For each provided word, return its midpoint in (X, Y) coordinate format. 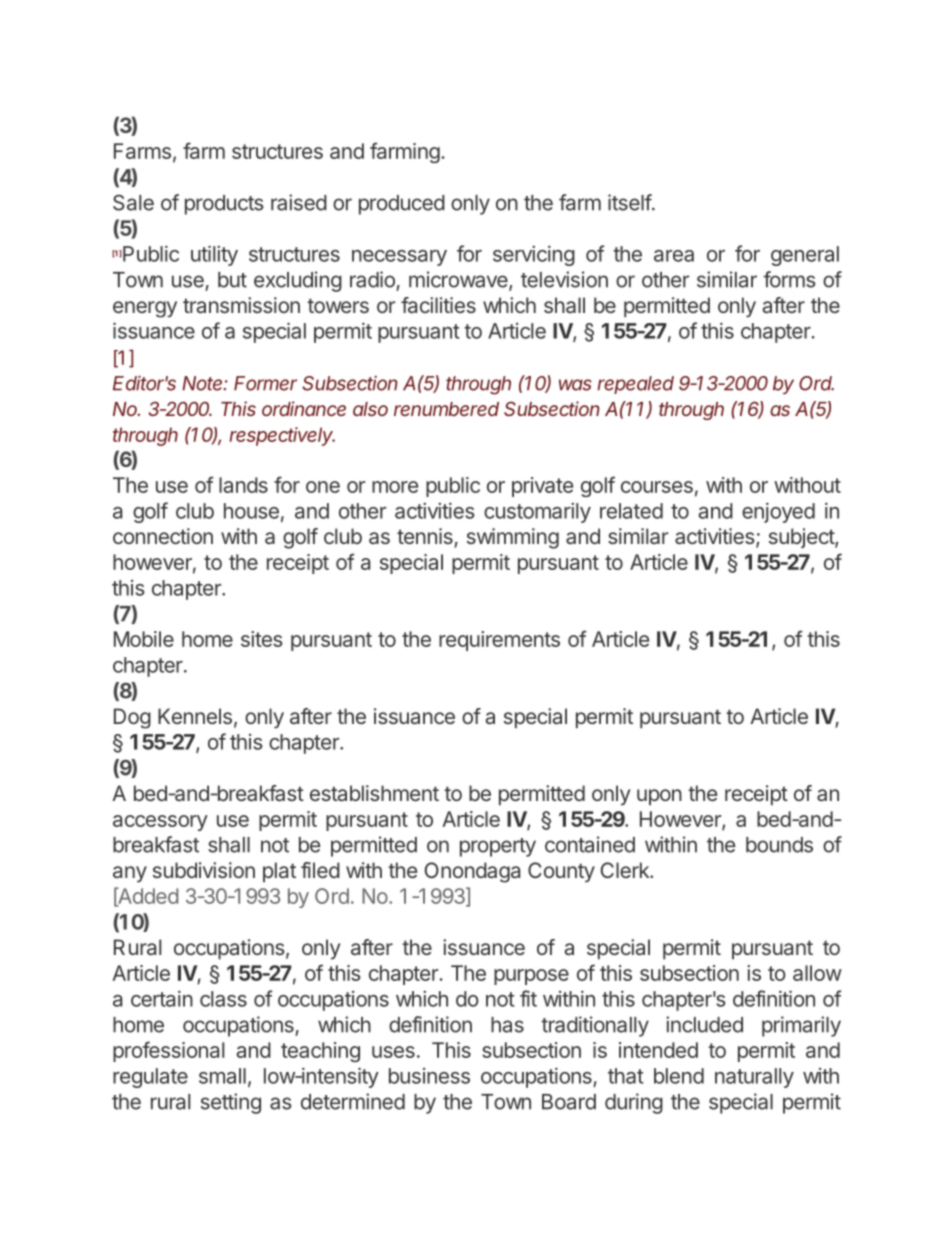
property (498, 847)
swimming (513, 538)
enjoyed (778, 512)
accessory (160, 823)
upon (659, 797)
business (429, 1076)
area (674, 256)
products (224, 205)
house (251, 511)
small (222, 1076)
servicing (534, 255)
